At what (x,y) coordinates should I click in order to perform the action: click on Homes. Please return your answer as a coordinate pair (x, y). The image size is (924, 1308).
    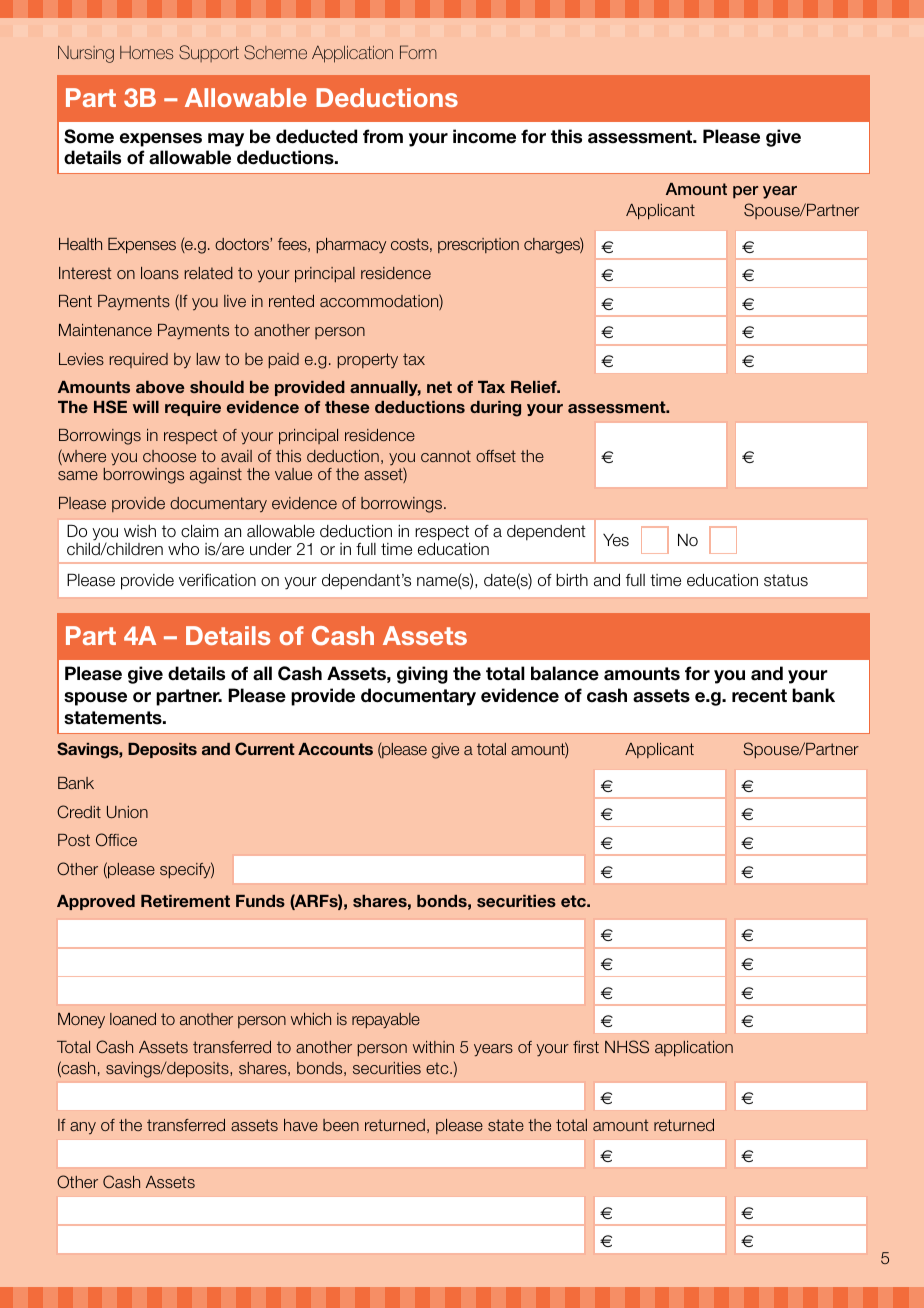
    Looking at the image, I should click on (146, 52).
